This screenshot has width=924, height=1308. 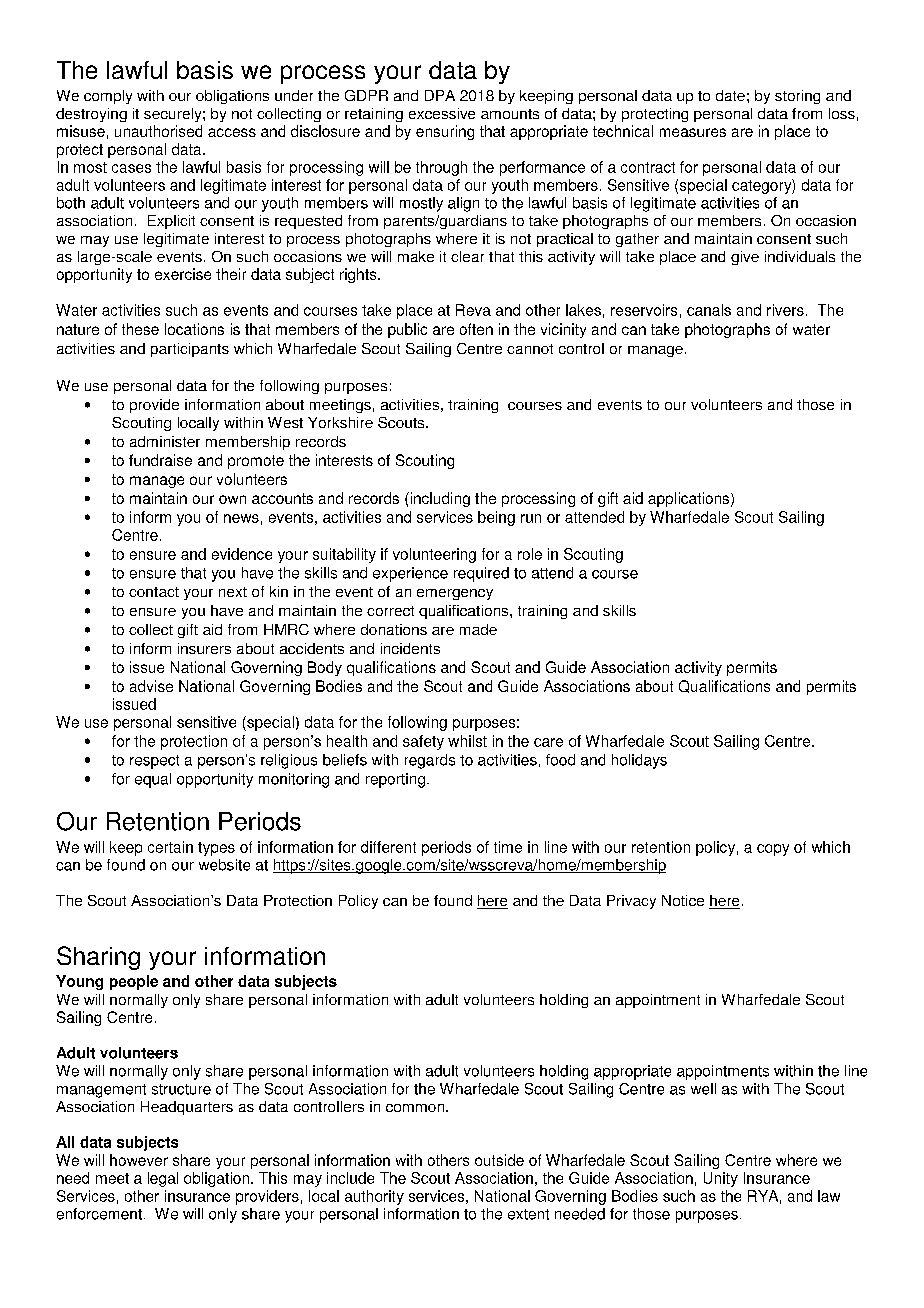 What do you see at coordinates (445, 132) in the screenshot?
I see `ensuring` at bounding box center [445, 132].
